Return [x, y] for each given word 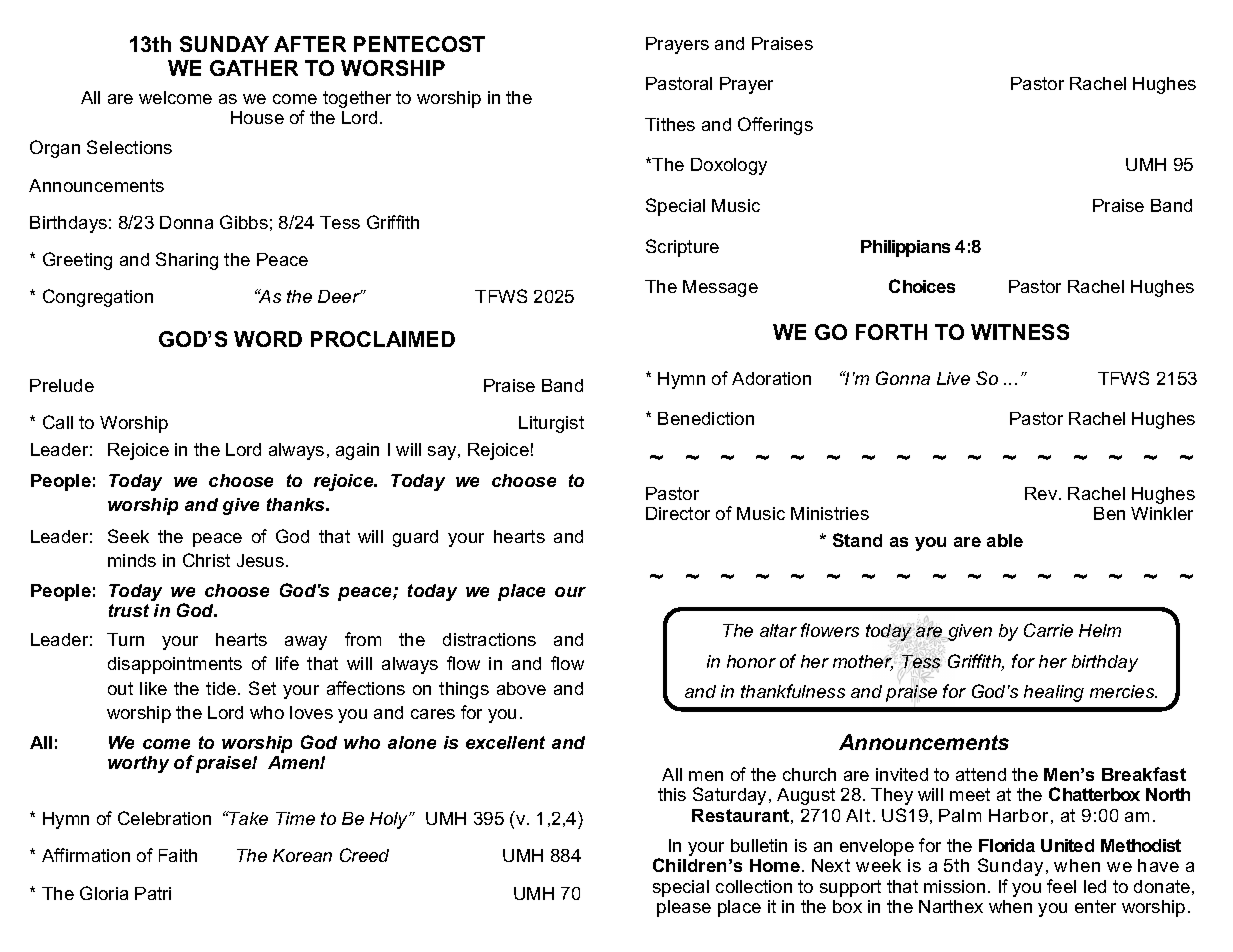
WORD [268, 339]
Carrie [1048, 630]
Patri [153, 893]
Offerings [775, 126]
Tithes [670, 124]
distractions [489, 639]
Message [720, 288]
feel [1061, 886]
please [684, 908]
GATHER [254, 68]
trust [129, 610]
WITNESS [1020, 332]
